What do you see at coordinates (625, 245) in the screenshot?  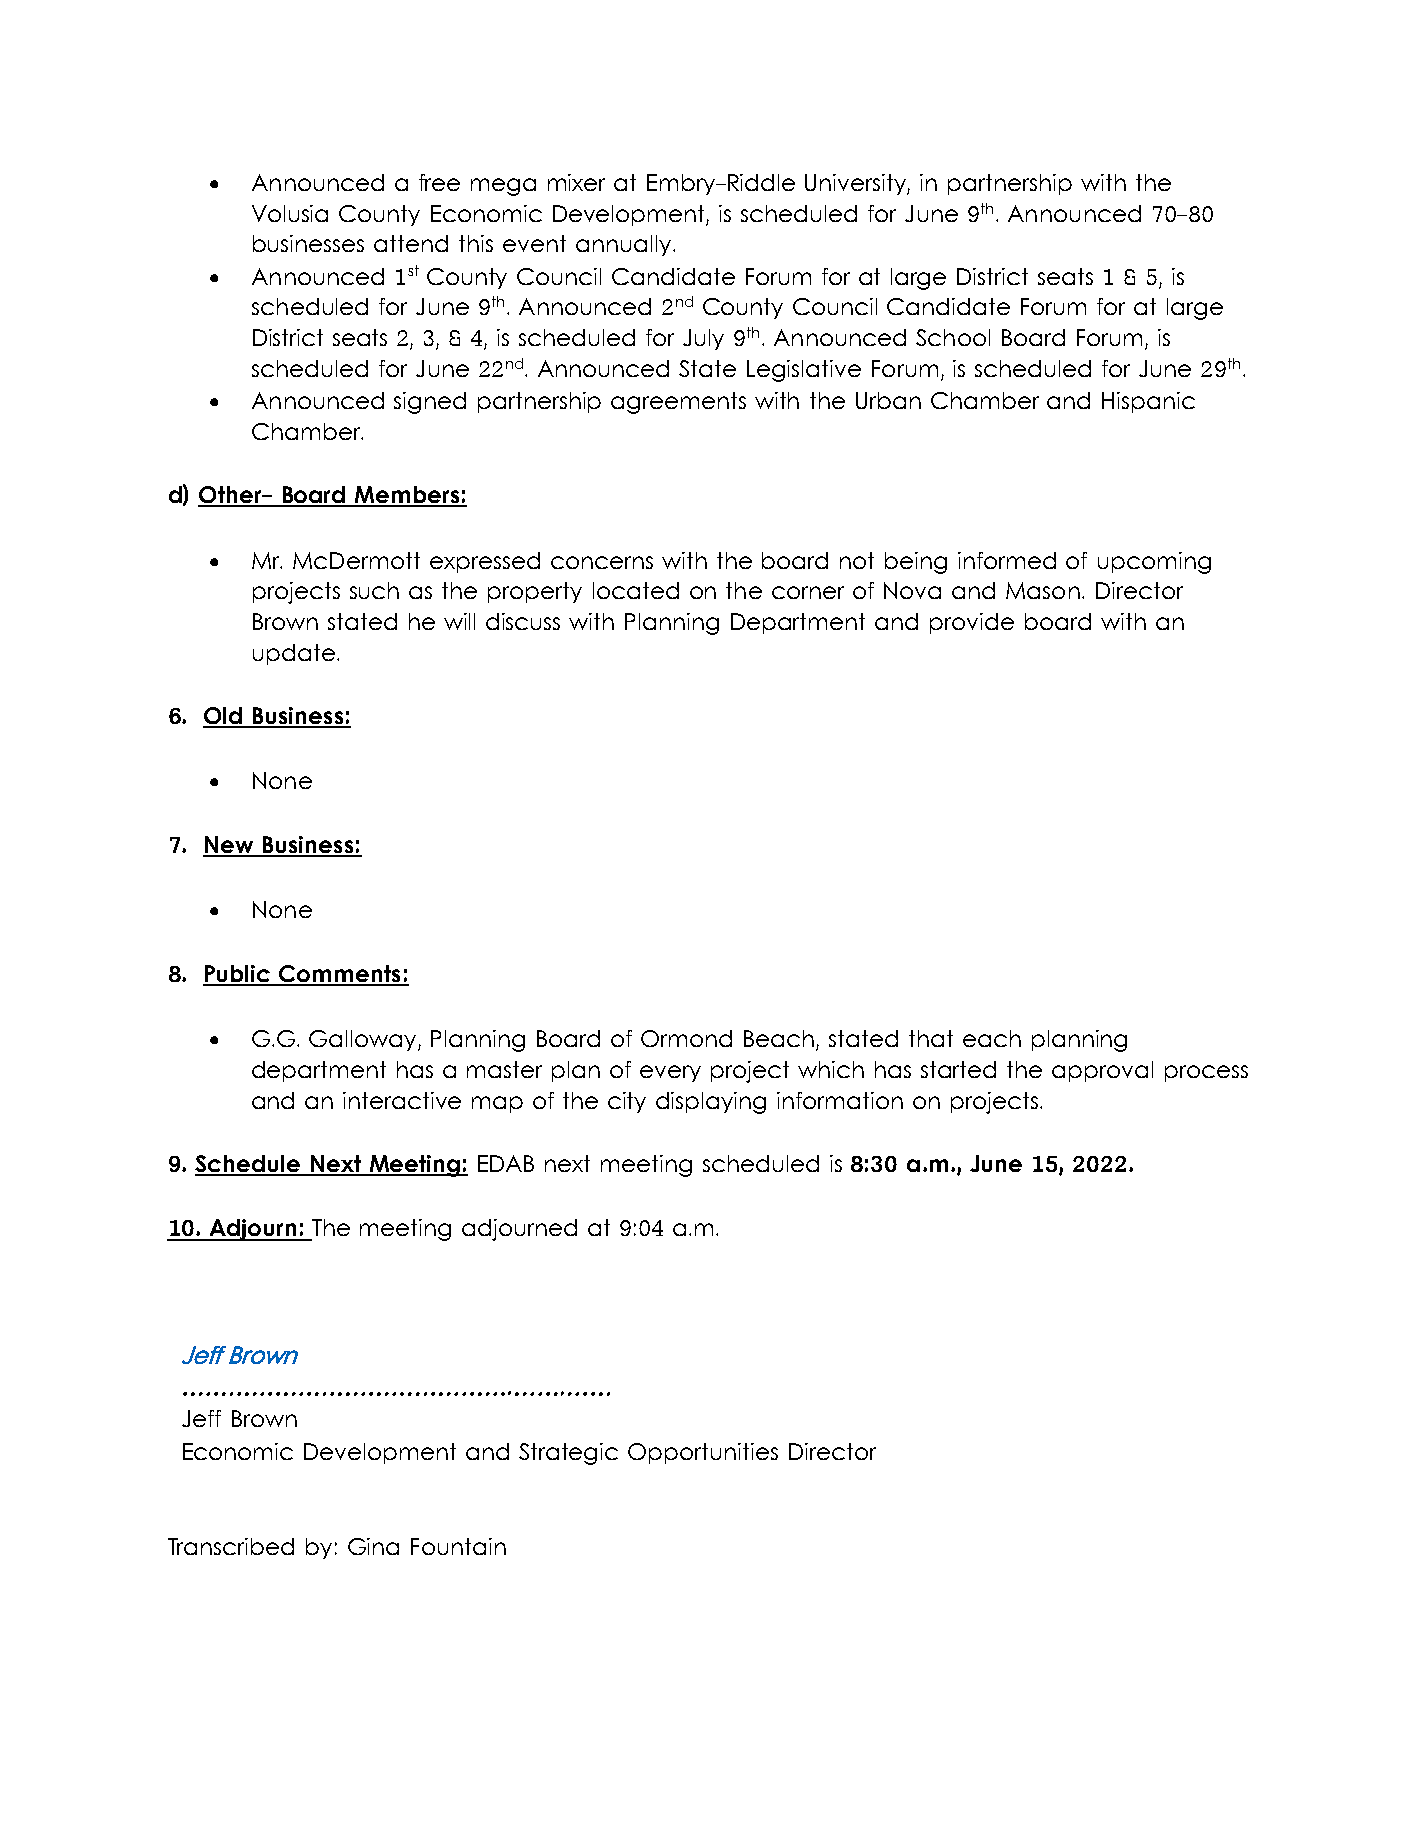 I see `annually` at bounding box center [625, 245].
